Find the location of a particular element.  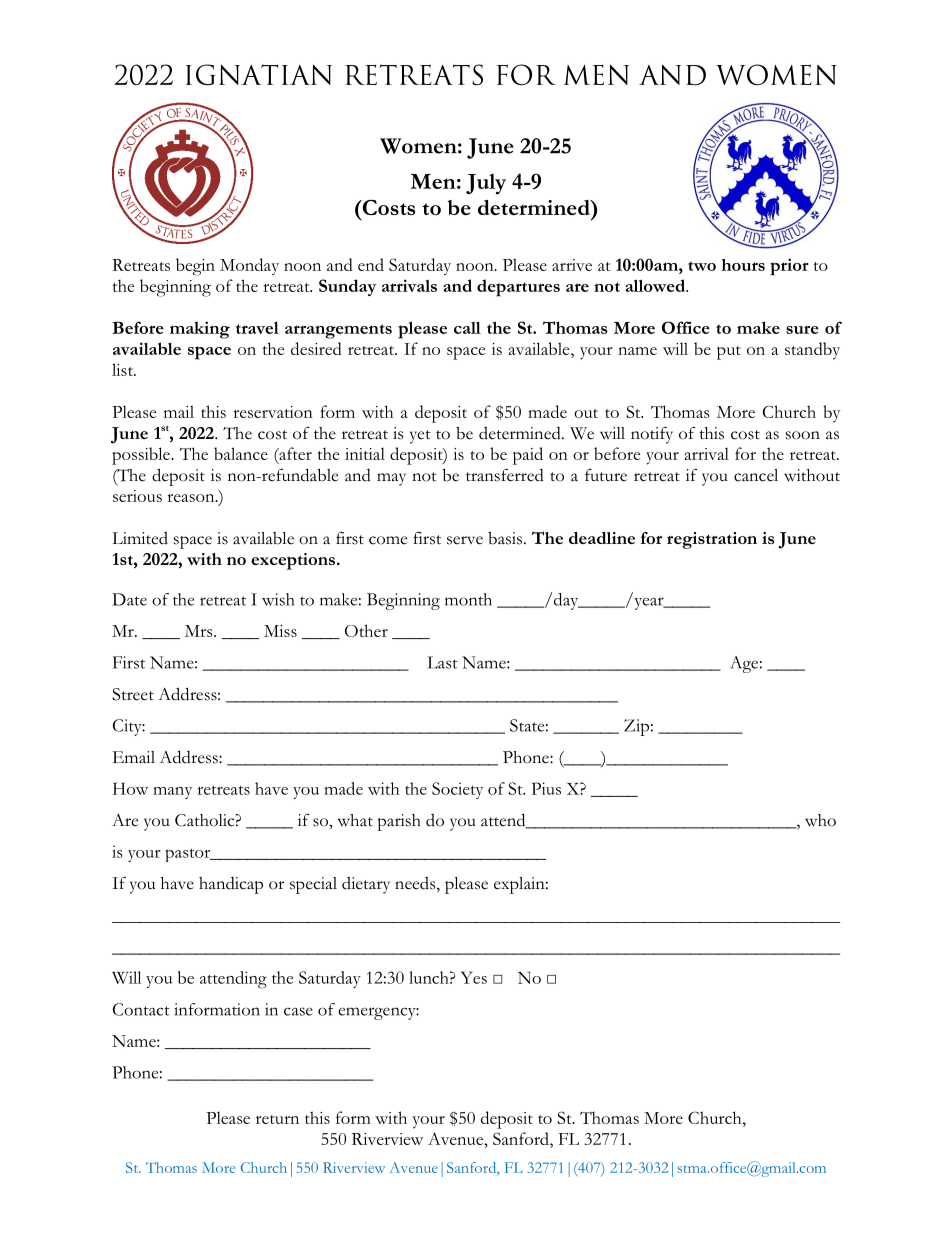

return is located at coordinates (277, 1119).
